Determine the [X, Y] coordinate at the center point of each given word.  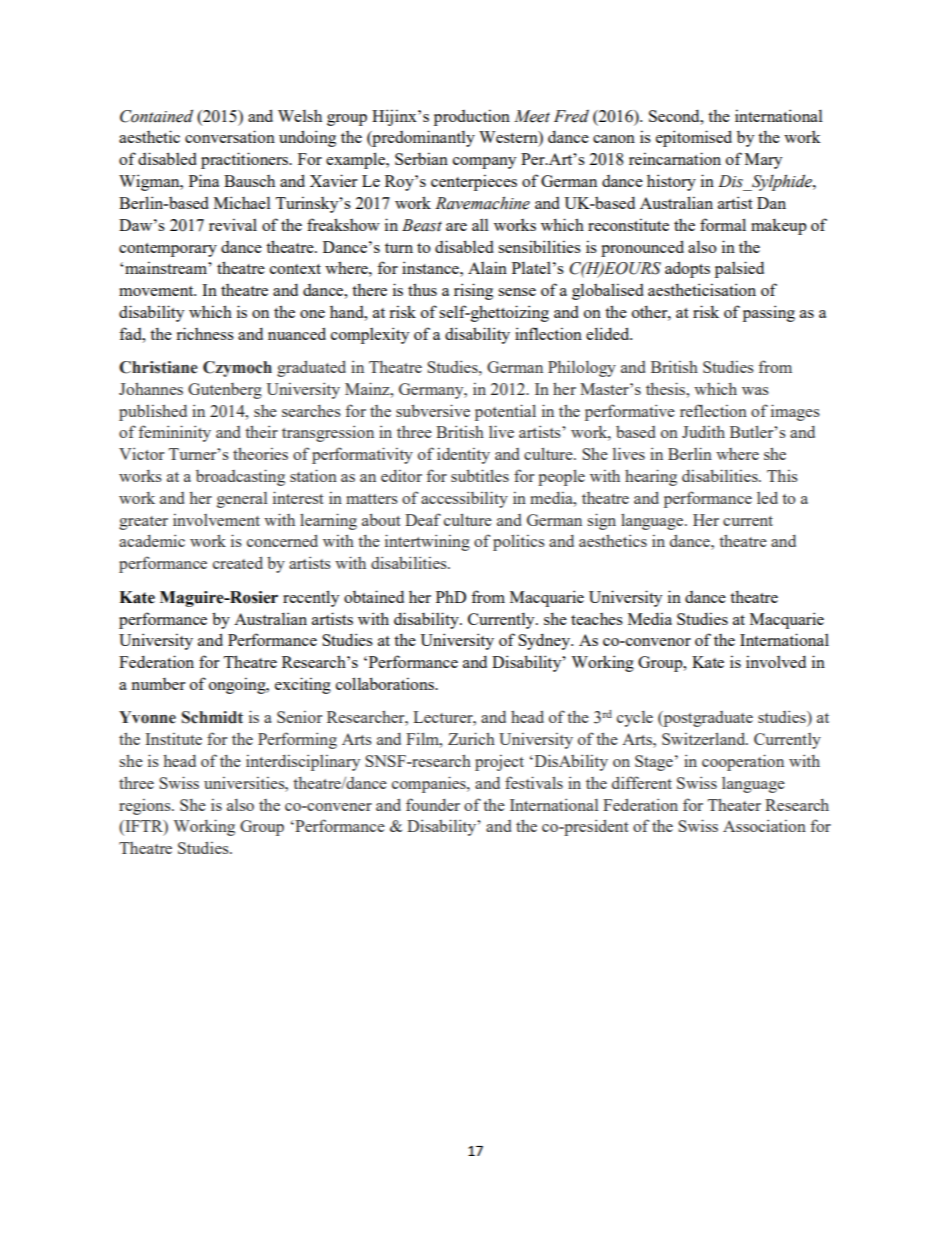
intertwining [427, 542]
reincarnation [675, 158]
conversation [230, 136]
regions [146, 807]
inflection [548, 333]
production [472, 117]
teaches [597, 619]
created [238, 563]
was [755, 391]
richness [205, 333]
